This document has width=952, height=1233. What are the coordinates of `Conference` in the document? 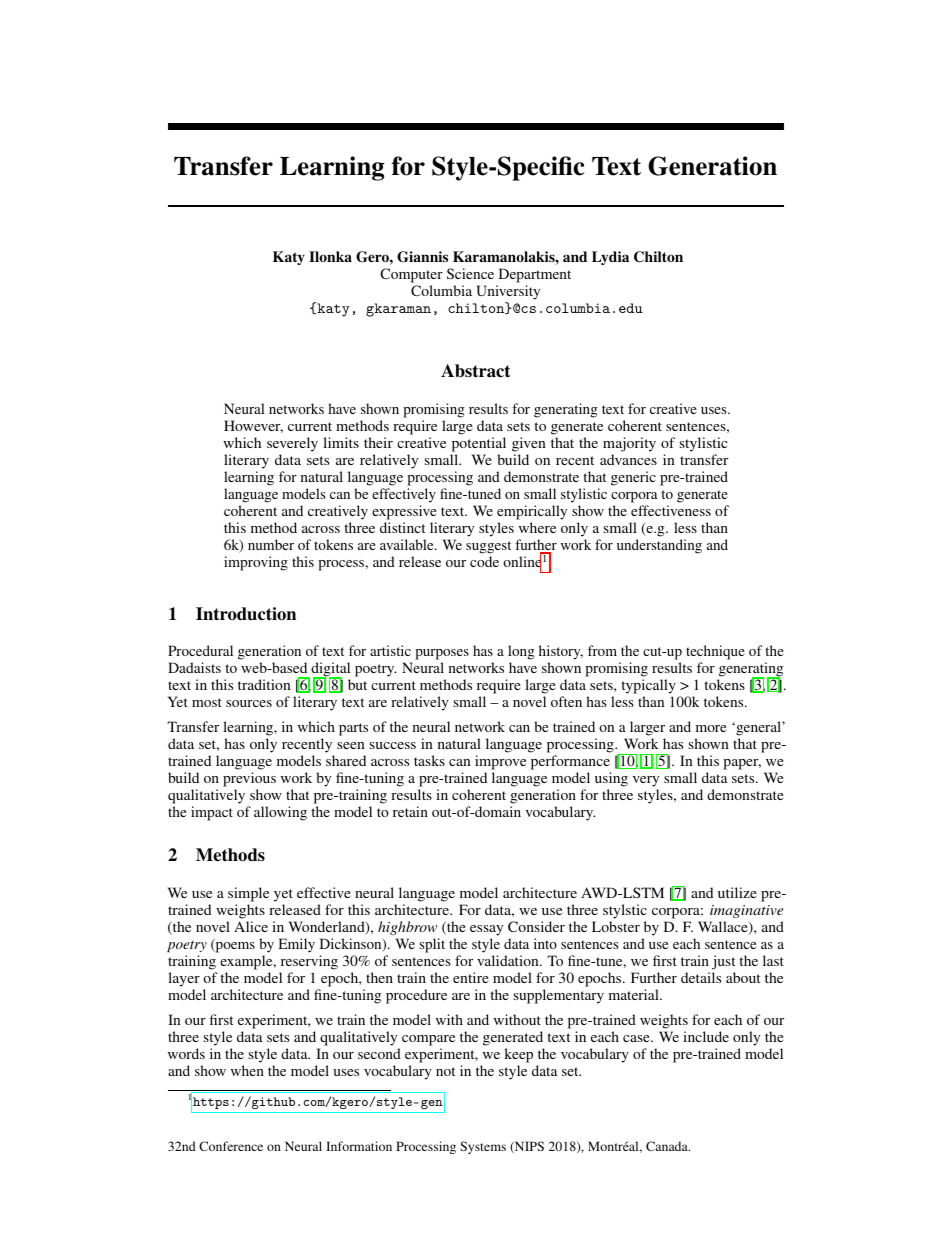 It's located at (231, 1146).
